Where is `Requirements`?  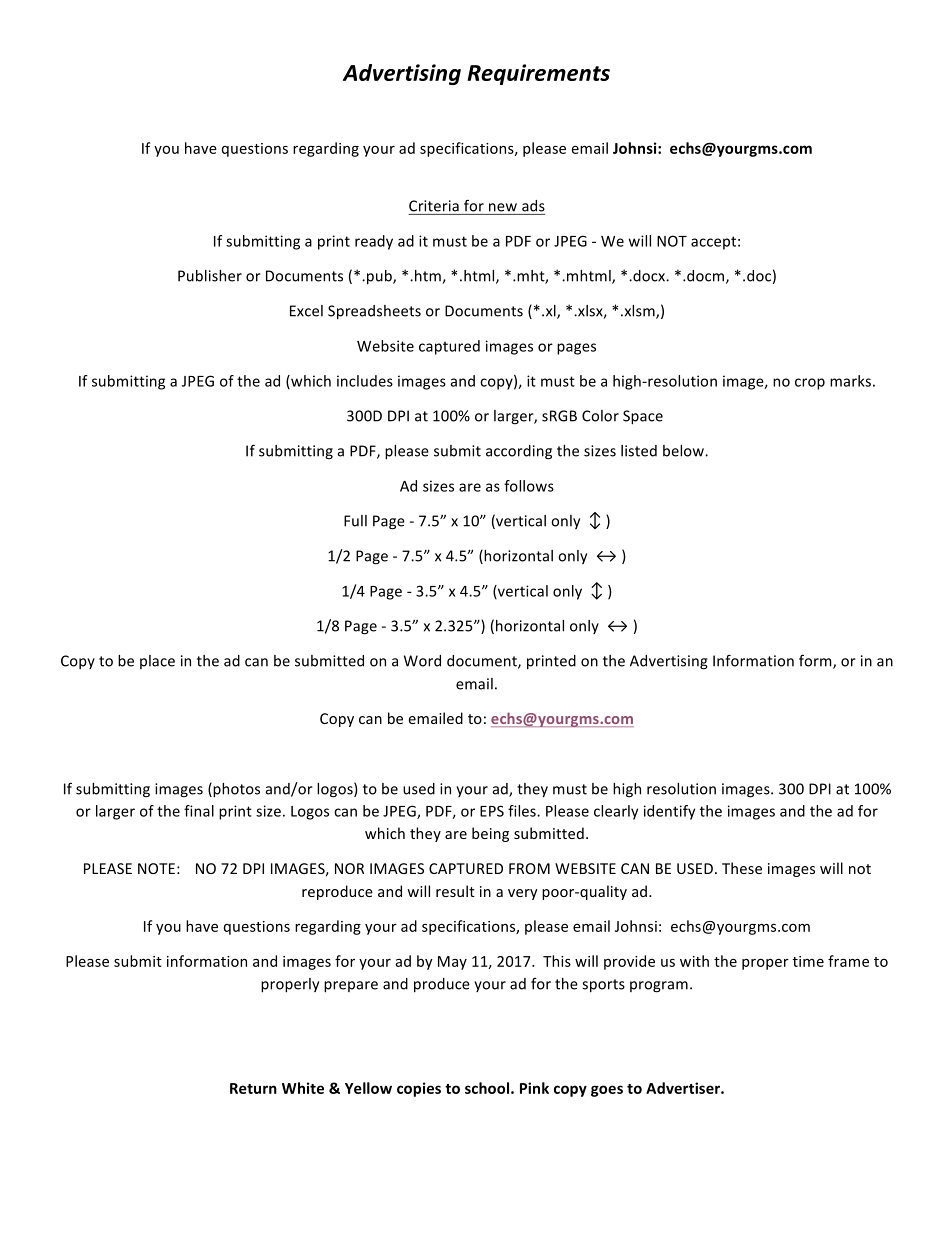 Requirements is located at coordinates (538, 74).
